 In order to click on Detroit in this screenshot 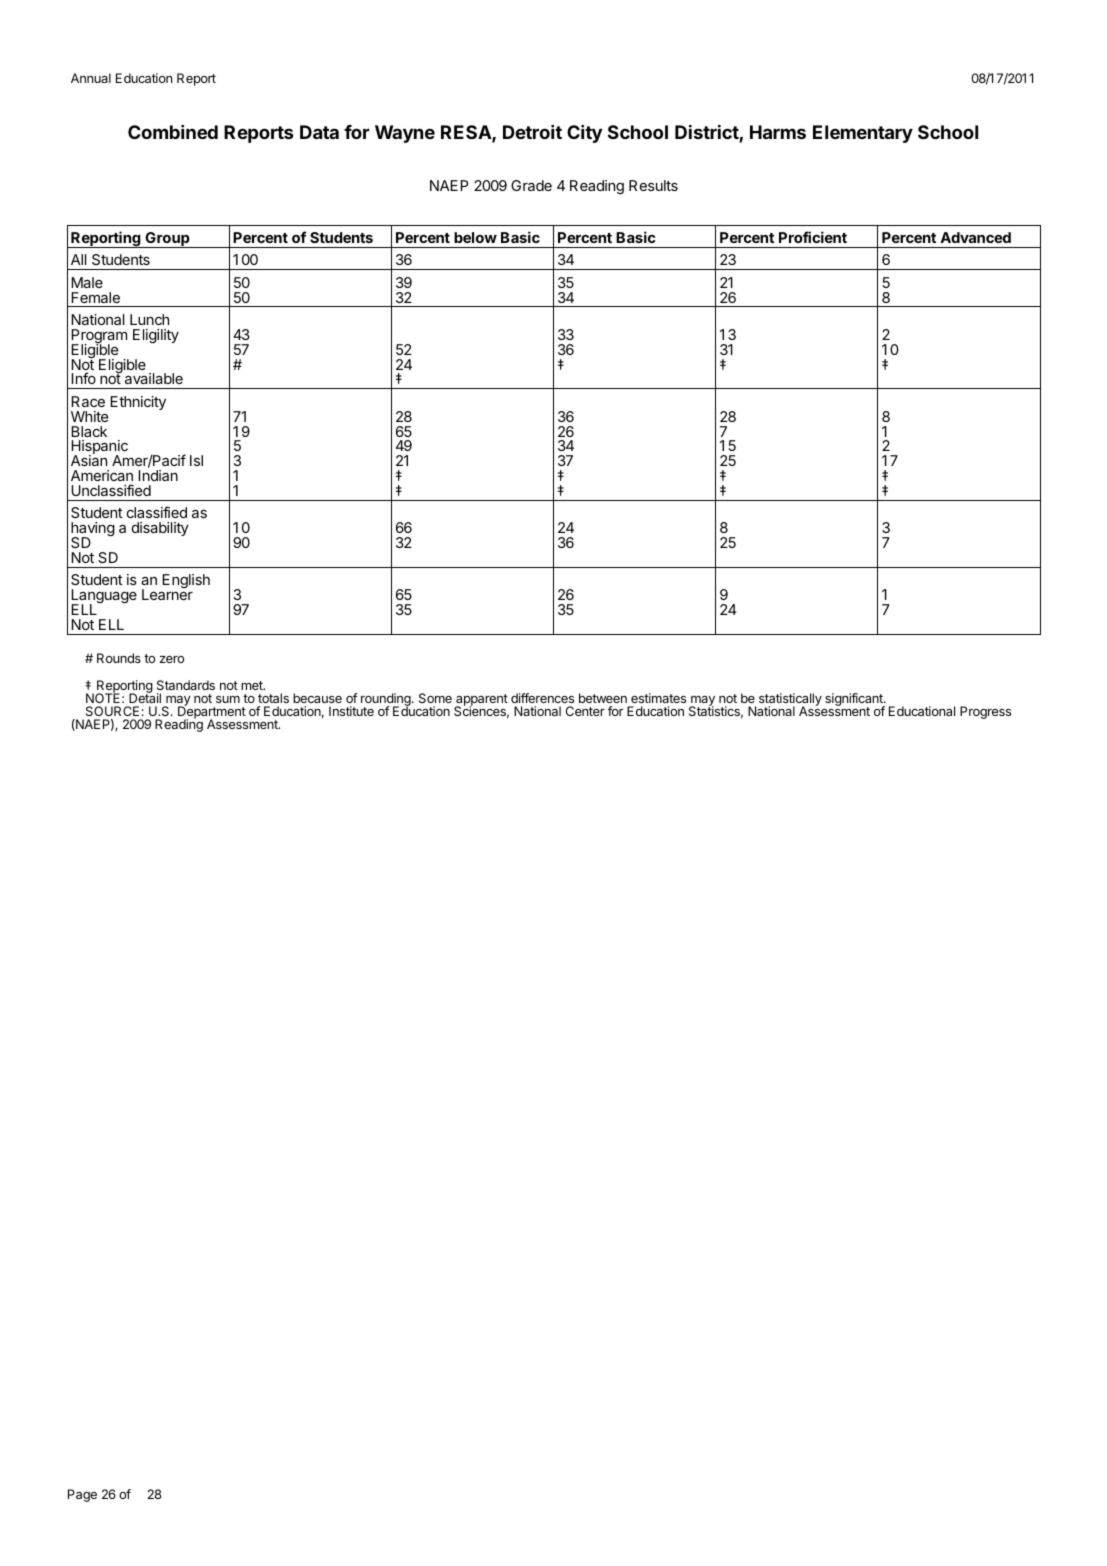, I will do `click(532, 132)`.
